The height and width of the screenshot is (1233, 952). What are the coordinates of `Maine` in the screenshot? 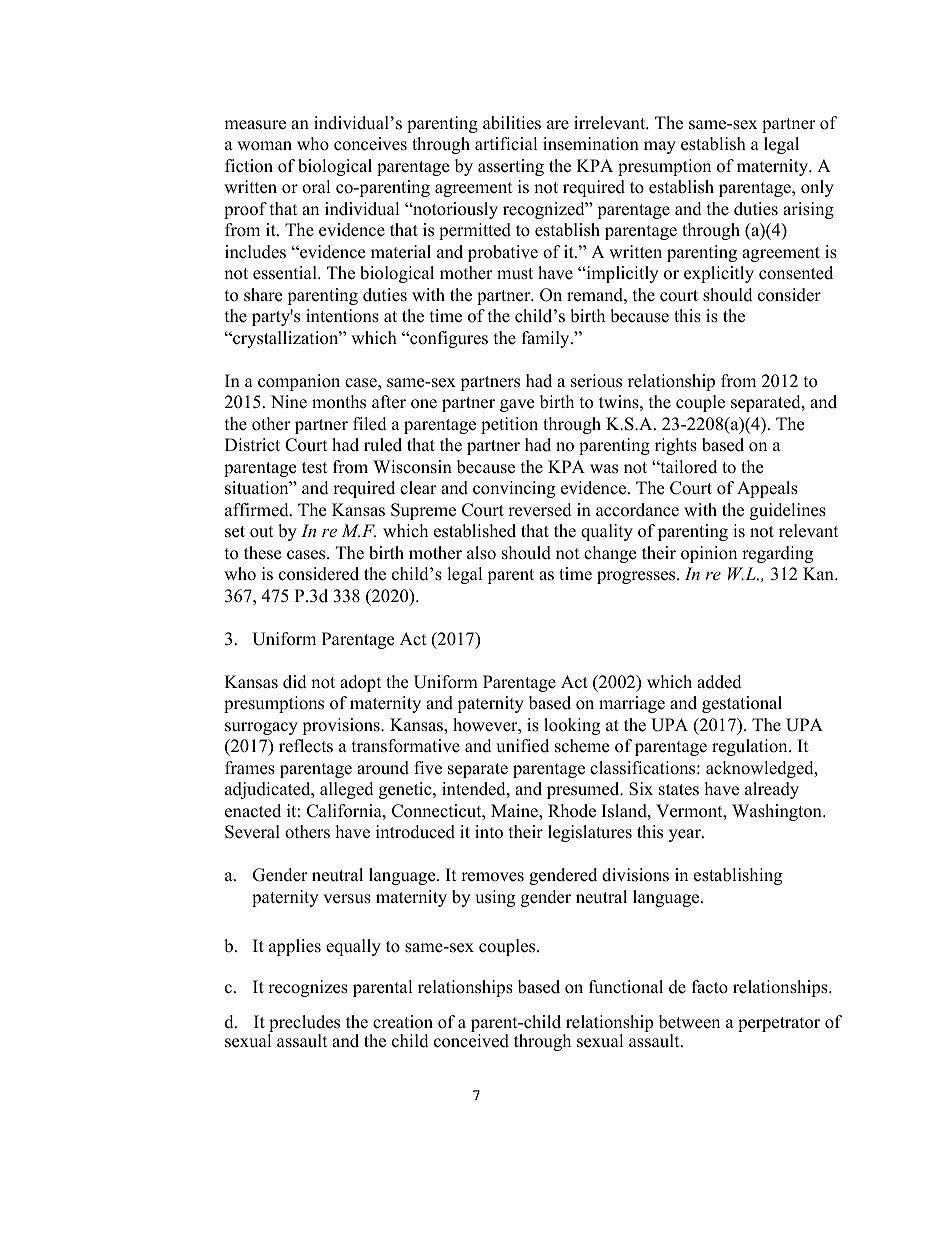 It's located at (515, 812).
